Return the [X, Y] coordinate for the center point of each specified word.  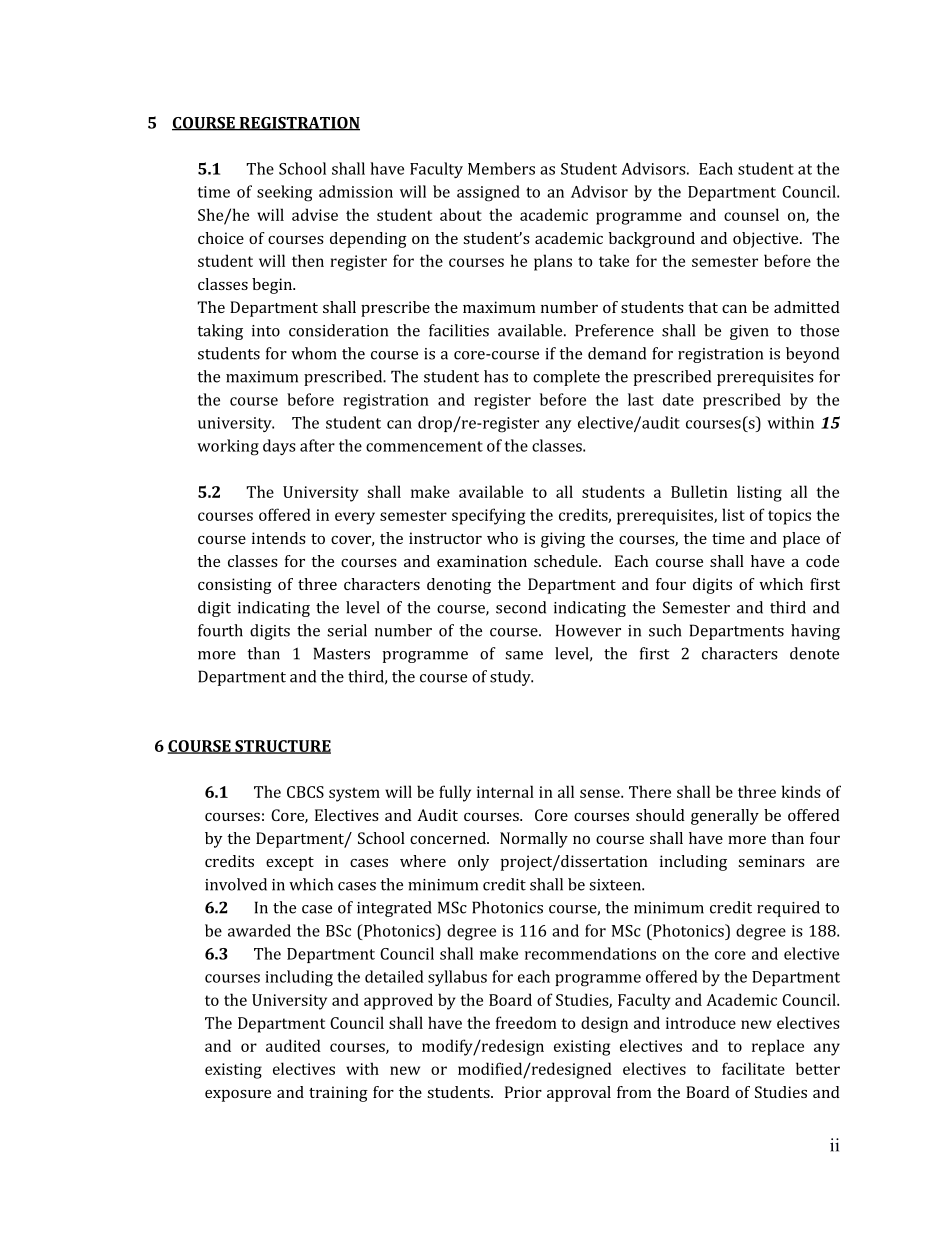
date [678, 399]
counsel [751, 214]
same [524, 655]
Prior [523, 1092]
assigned [488, 193]
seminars [771, 861]
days [279, 447]
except [290, 864]
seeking [284, 193]
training [338, 1094]
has [496, 376]
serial [347, 630]
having [815, 632]
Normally [534, 840]
